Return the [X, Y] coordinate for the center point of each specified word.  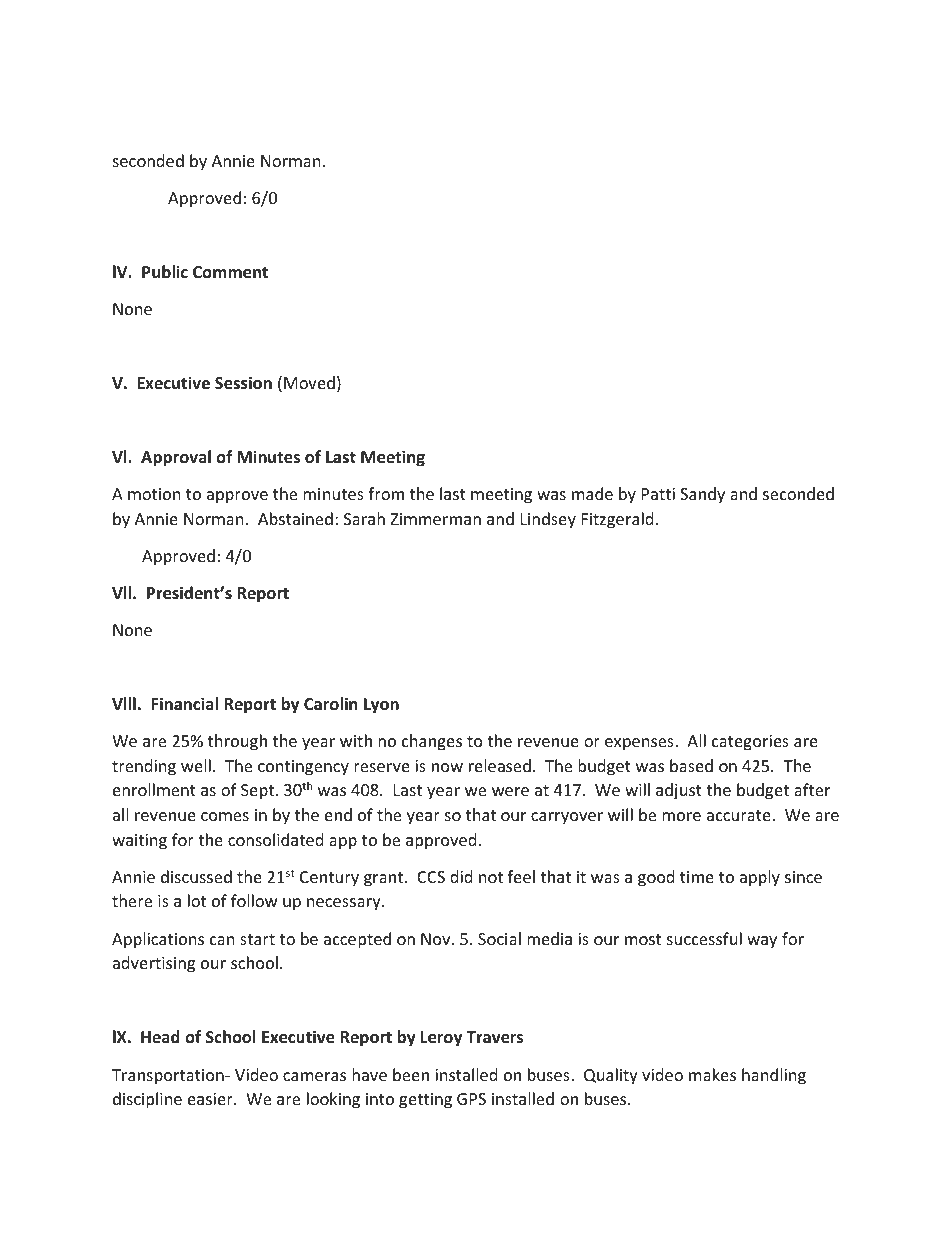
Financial [184, 703]
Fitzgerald [617, 520]
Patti [658, 494]
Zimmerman [436, 519]
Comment [230, 272]
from [386, 493]
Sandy [702, 495]
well [196, 765]
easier [211, 1099]
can [222, 940]
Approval [176, 458]
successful [704, 938]
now [447, 767]
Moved [309, 382]
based [691, 765]
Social [499, 938]
